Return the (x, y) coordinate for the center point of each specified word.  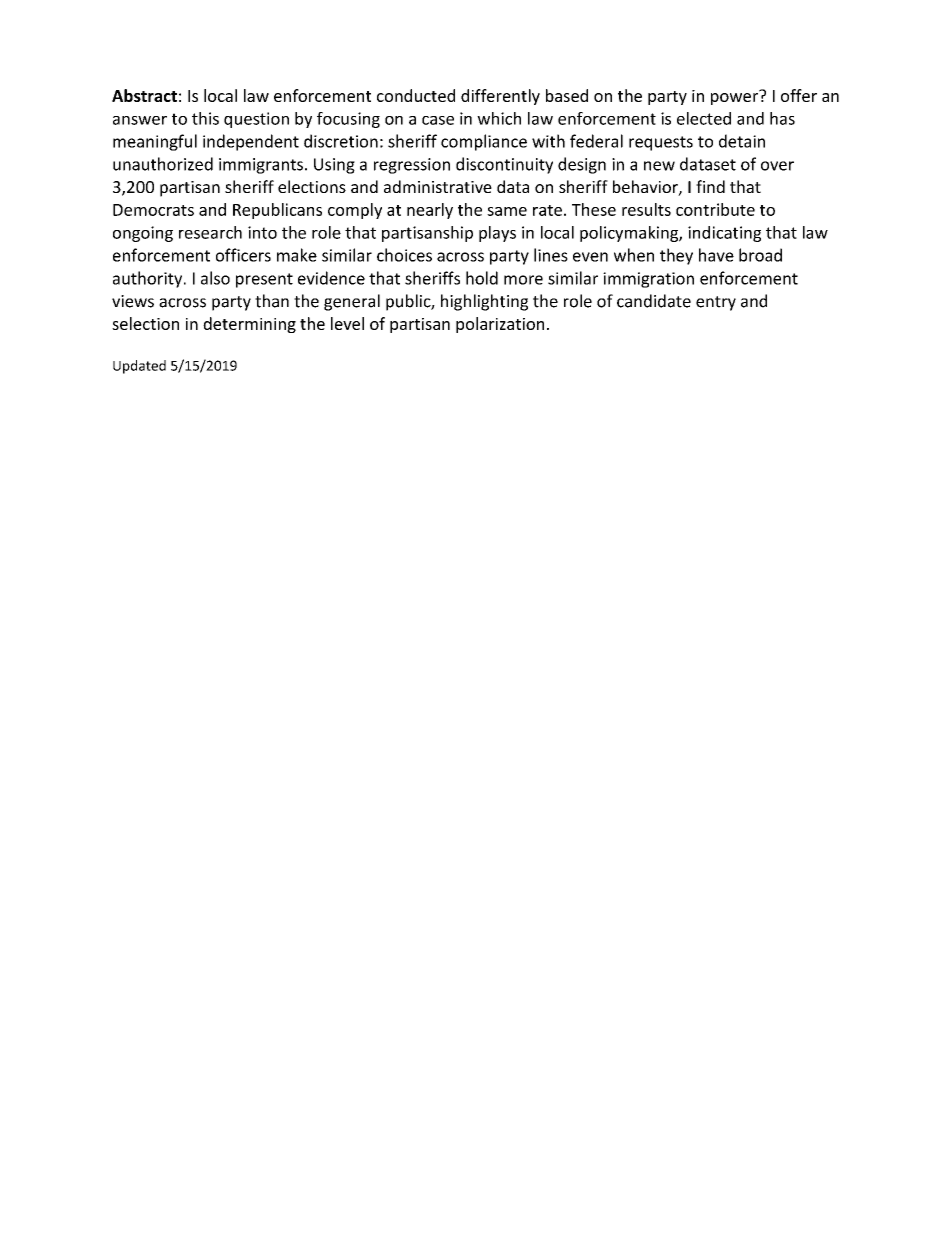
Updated (139, 367)
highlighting (484, 302)
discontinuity (504, 165)
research (210, 232)
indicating (724, 234)
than (272, 301)
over (777, 166)
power (736, 97)
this (205, 118)
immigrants (261, 166)
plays (497, 234)
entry (716, 303)
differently (500, 97)
